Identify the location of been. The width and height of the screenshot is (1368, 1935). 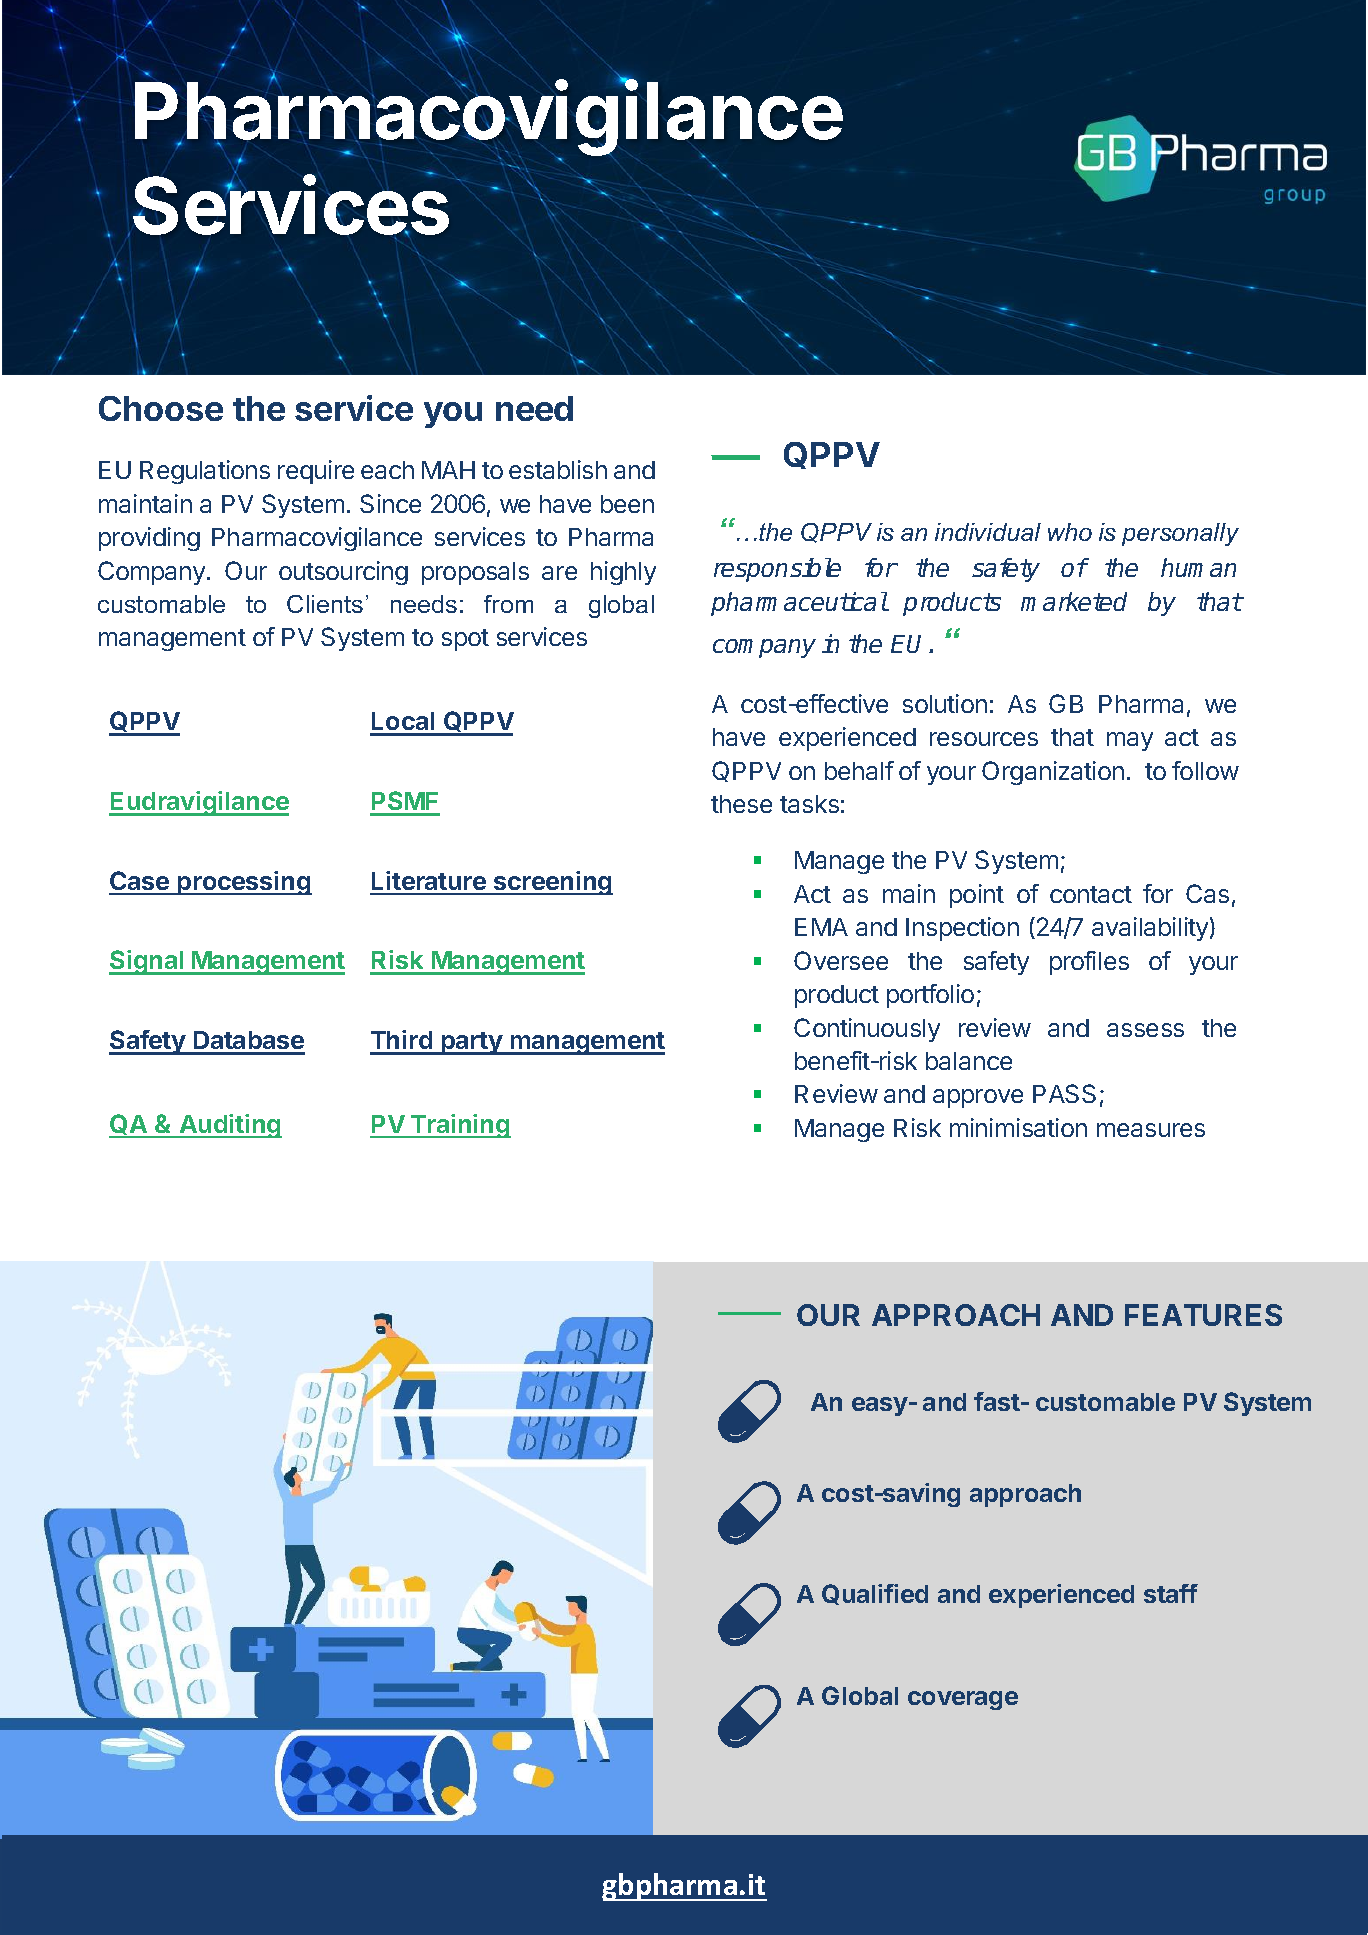
(627, 504).
